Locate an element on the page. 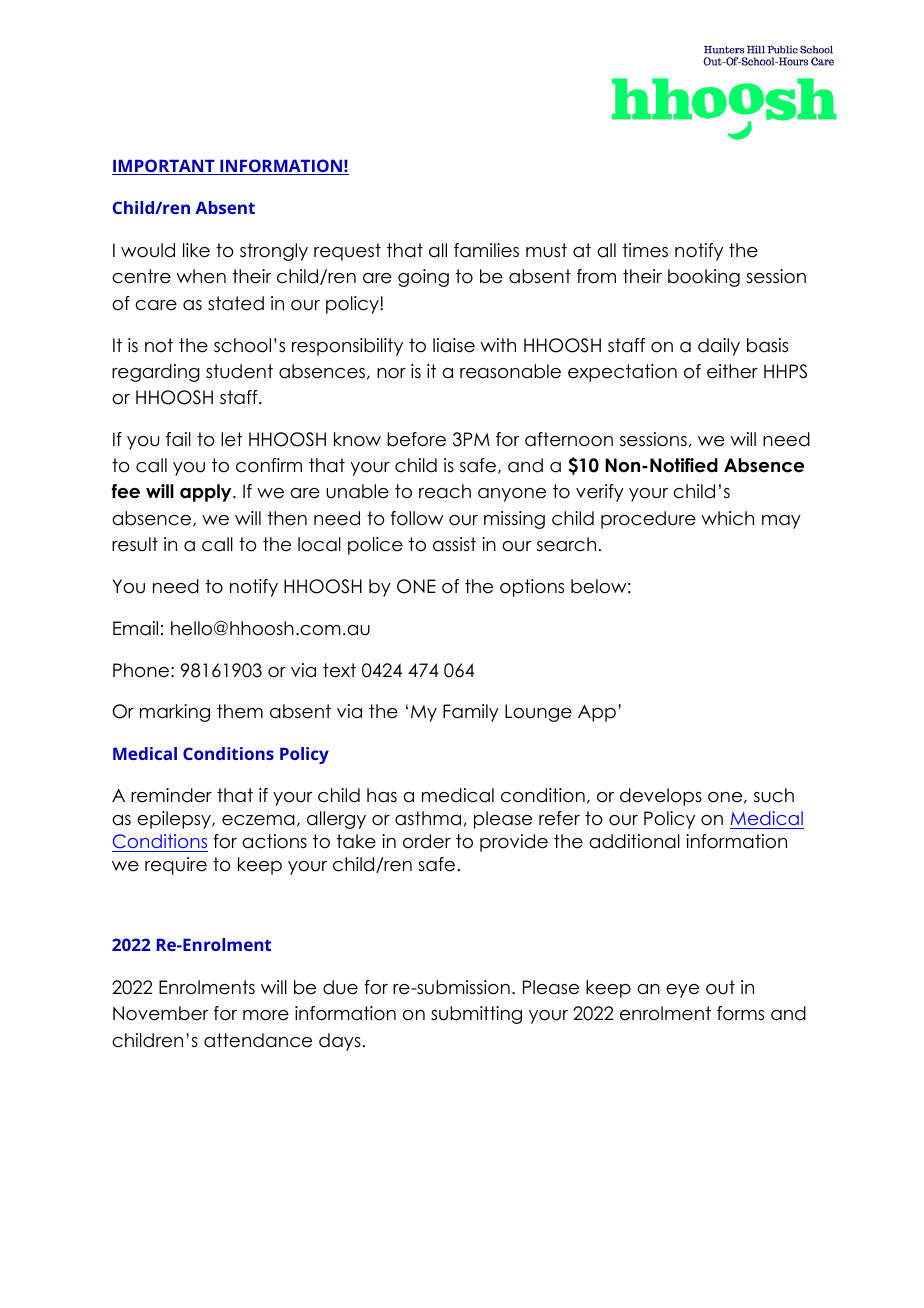 The width and height of the document is (924, 1308). apply is located at coordinates (207, 493).
